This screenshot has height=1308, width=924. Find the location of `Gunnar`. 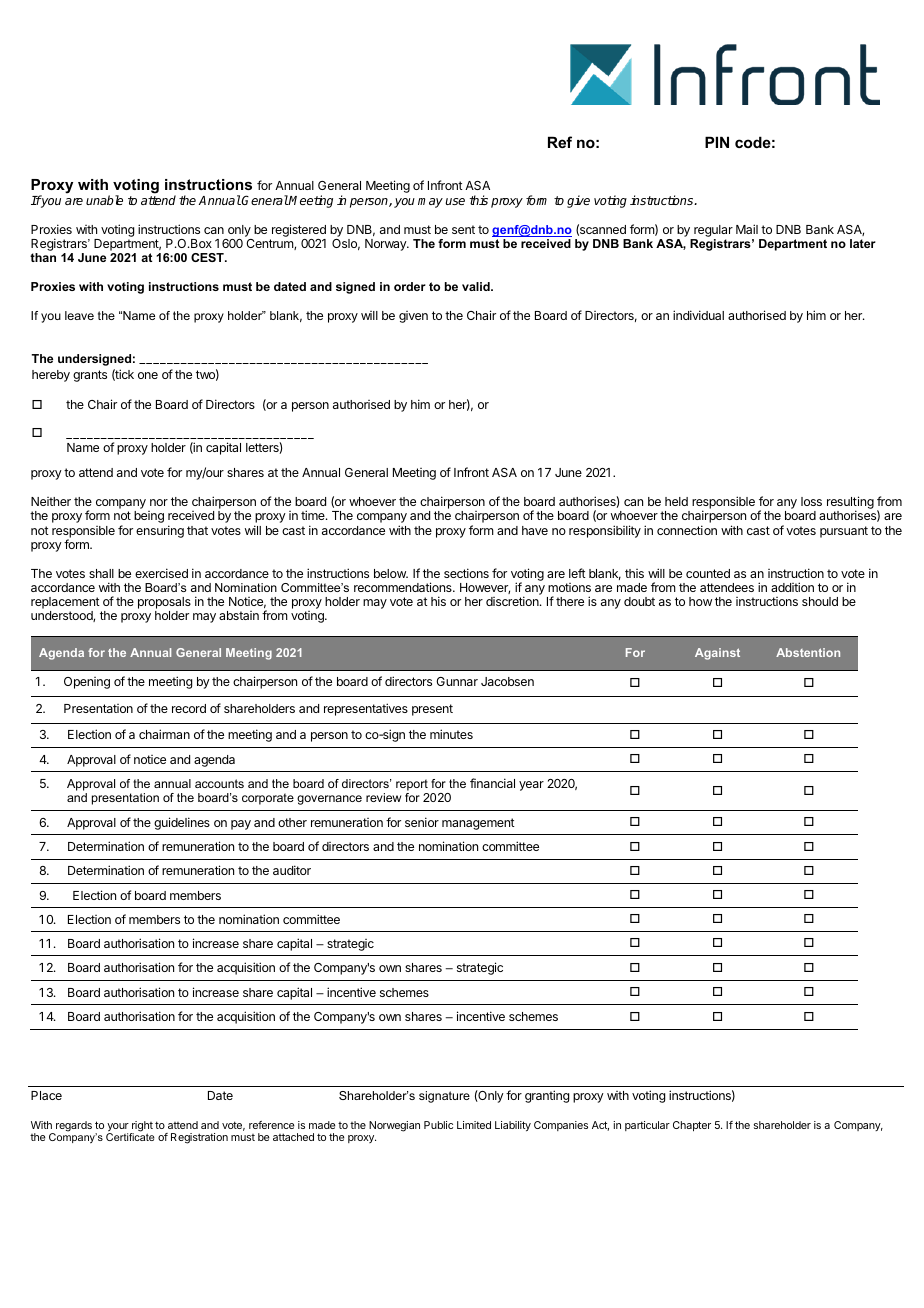

Gunnar is located at coordinates (457, 681).
